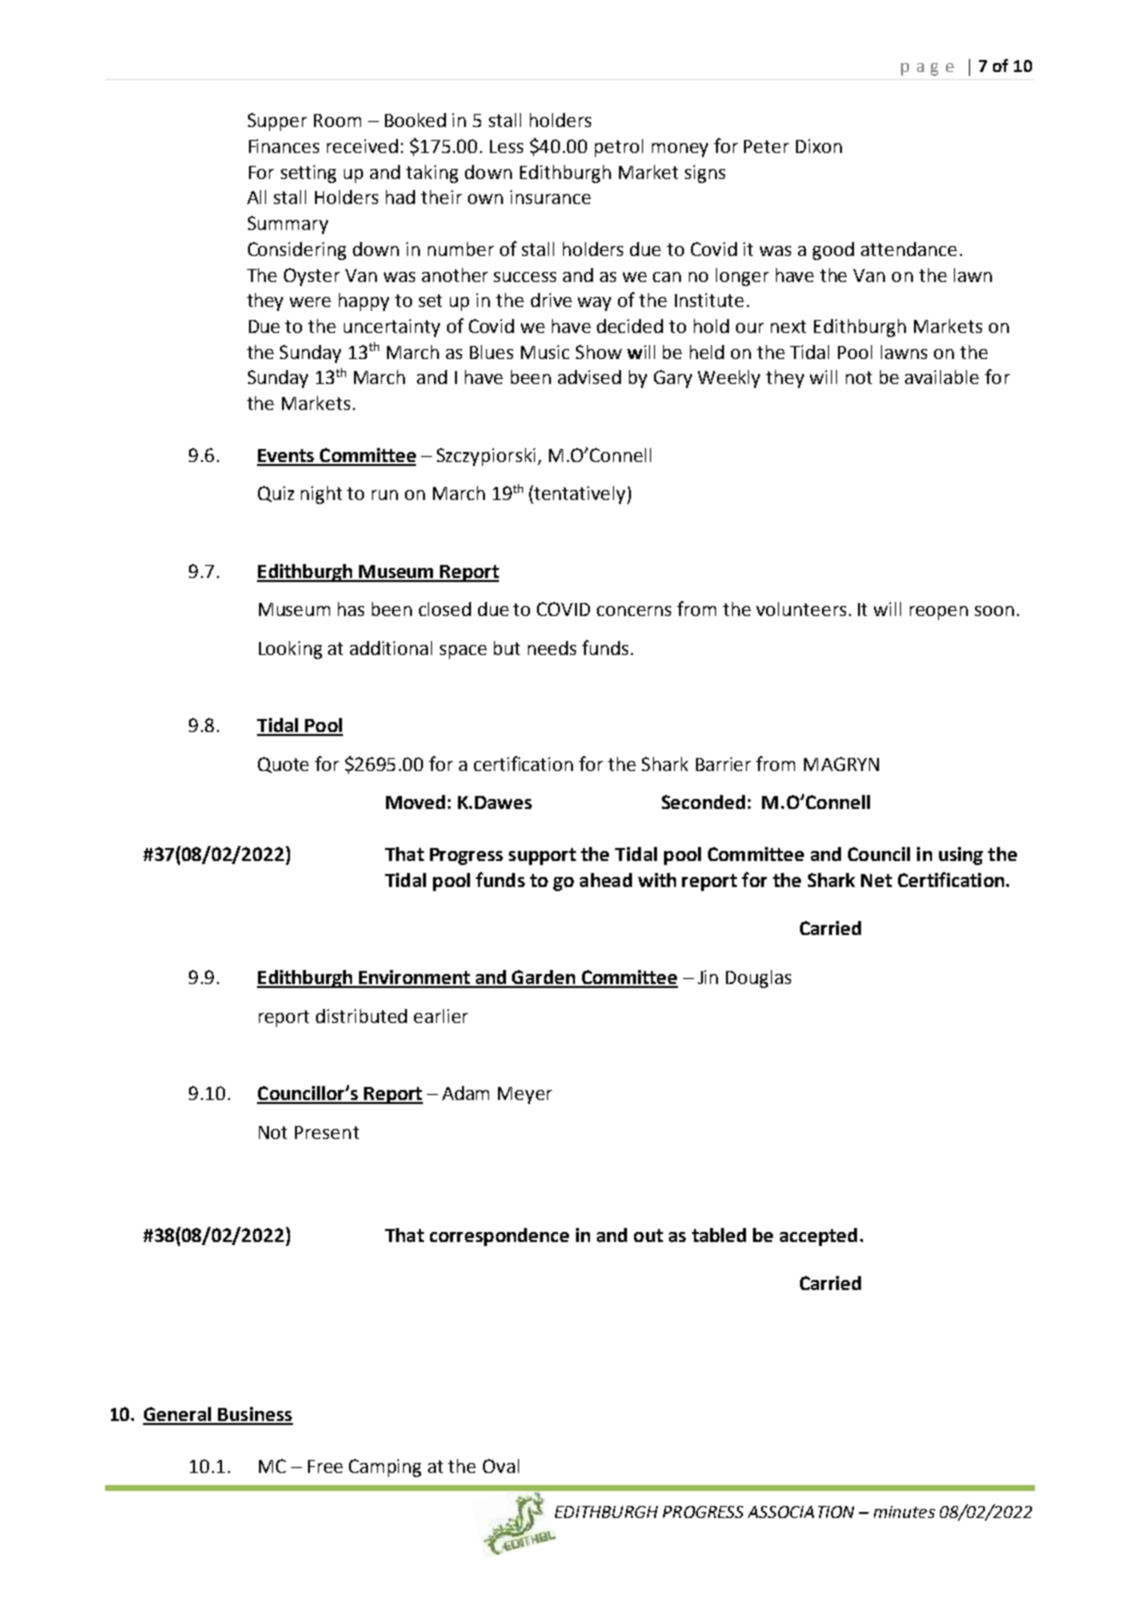  What do you see at coordinates (619, 148) in the page?
I see `petrol` at bounding box center [619, 148].
